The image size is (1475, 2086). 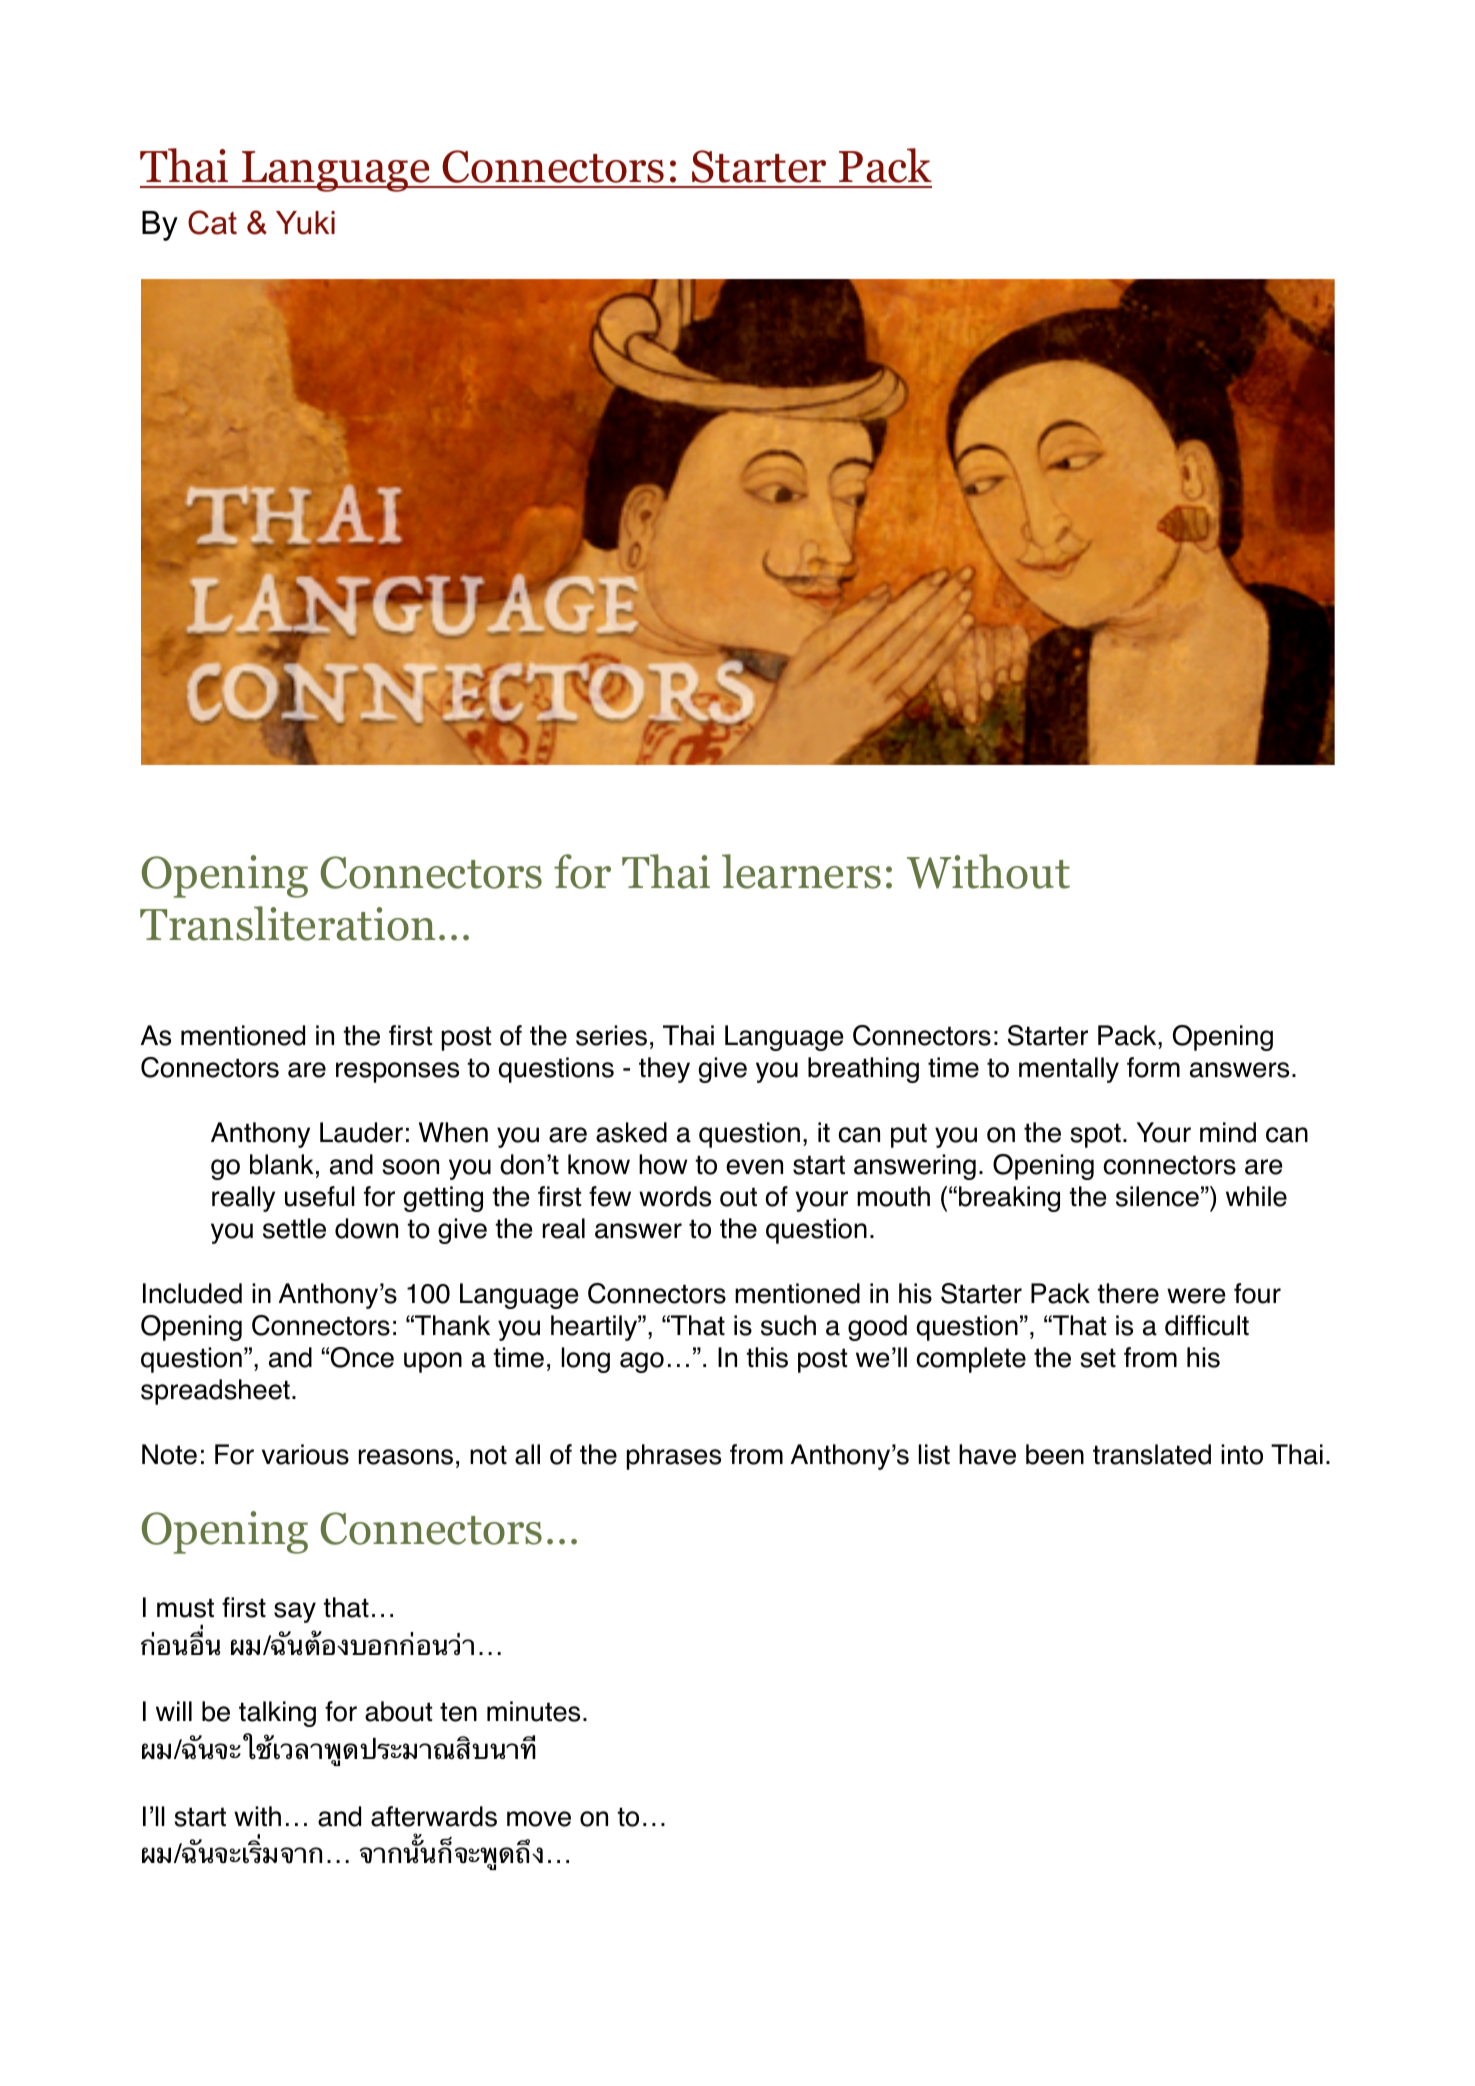 What do you see at coordinates (539, 1819) in the page?
I see `move` at bounding box center [539, 1819].
